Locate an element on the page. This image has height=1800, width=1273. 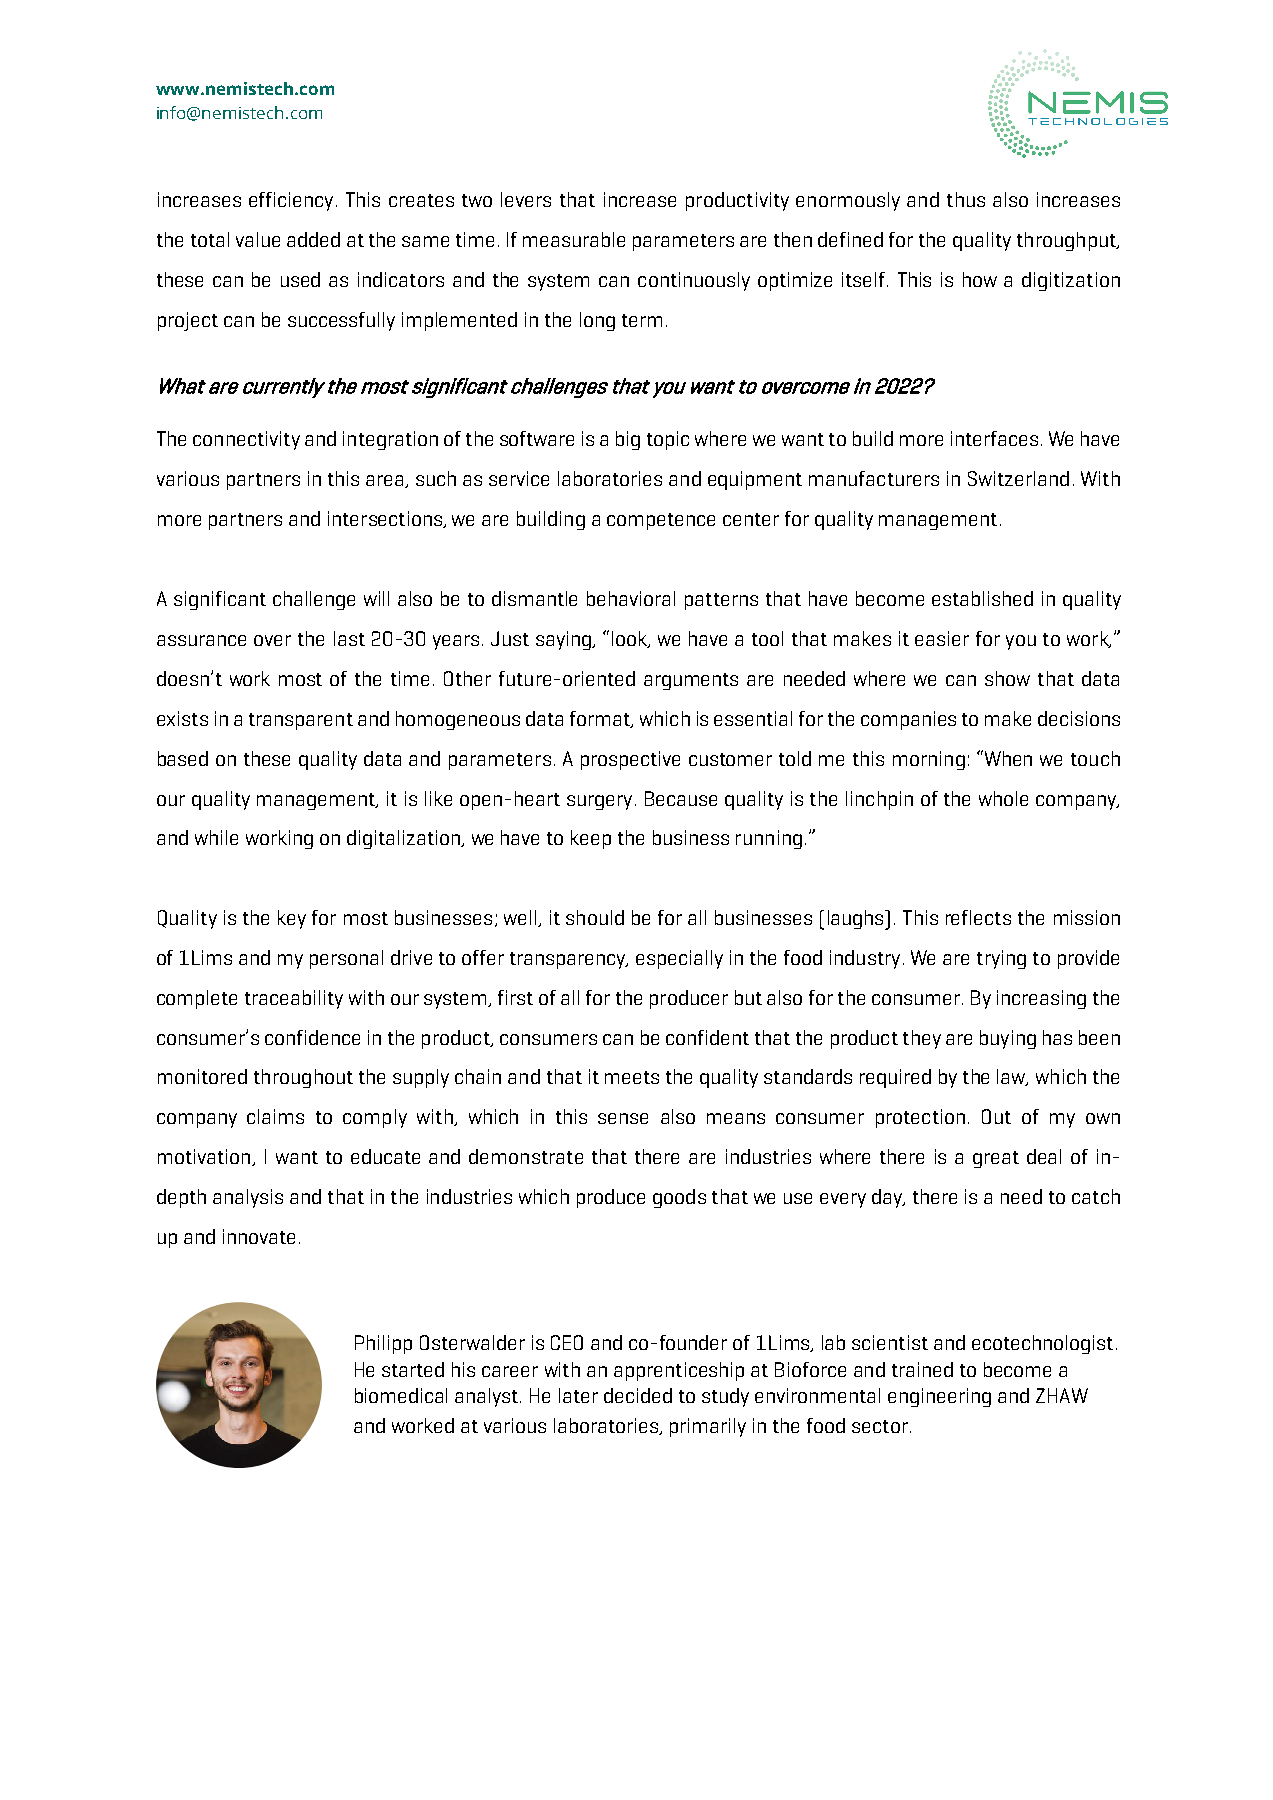
thus is located at coordinates (966, 199).
